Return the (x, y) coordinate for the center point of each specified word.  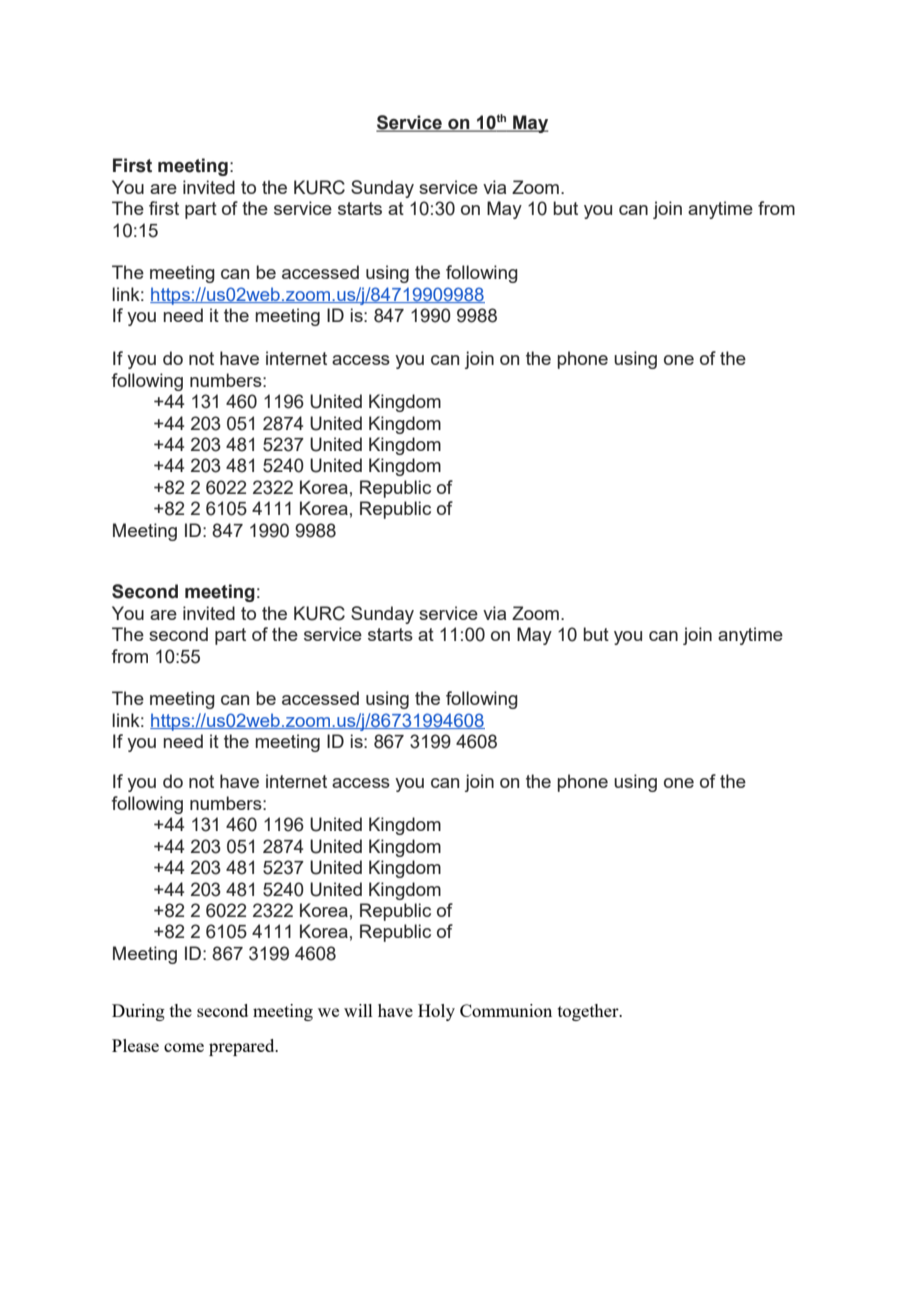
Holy (436, 1012)
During (138, 1012)
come (184, 1047)
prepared (243, 1047)
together (589, 1012)
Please (135, 1045)
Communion (506, 1010)
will (358, 1010)
